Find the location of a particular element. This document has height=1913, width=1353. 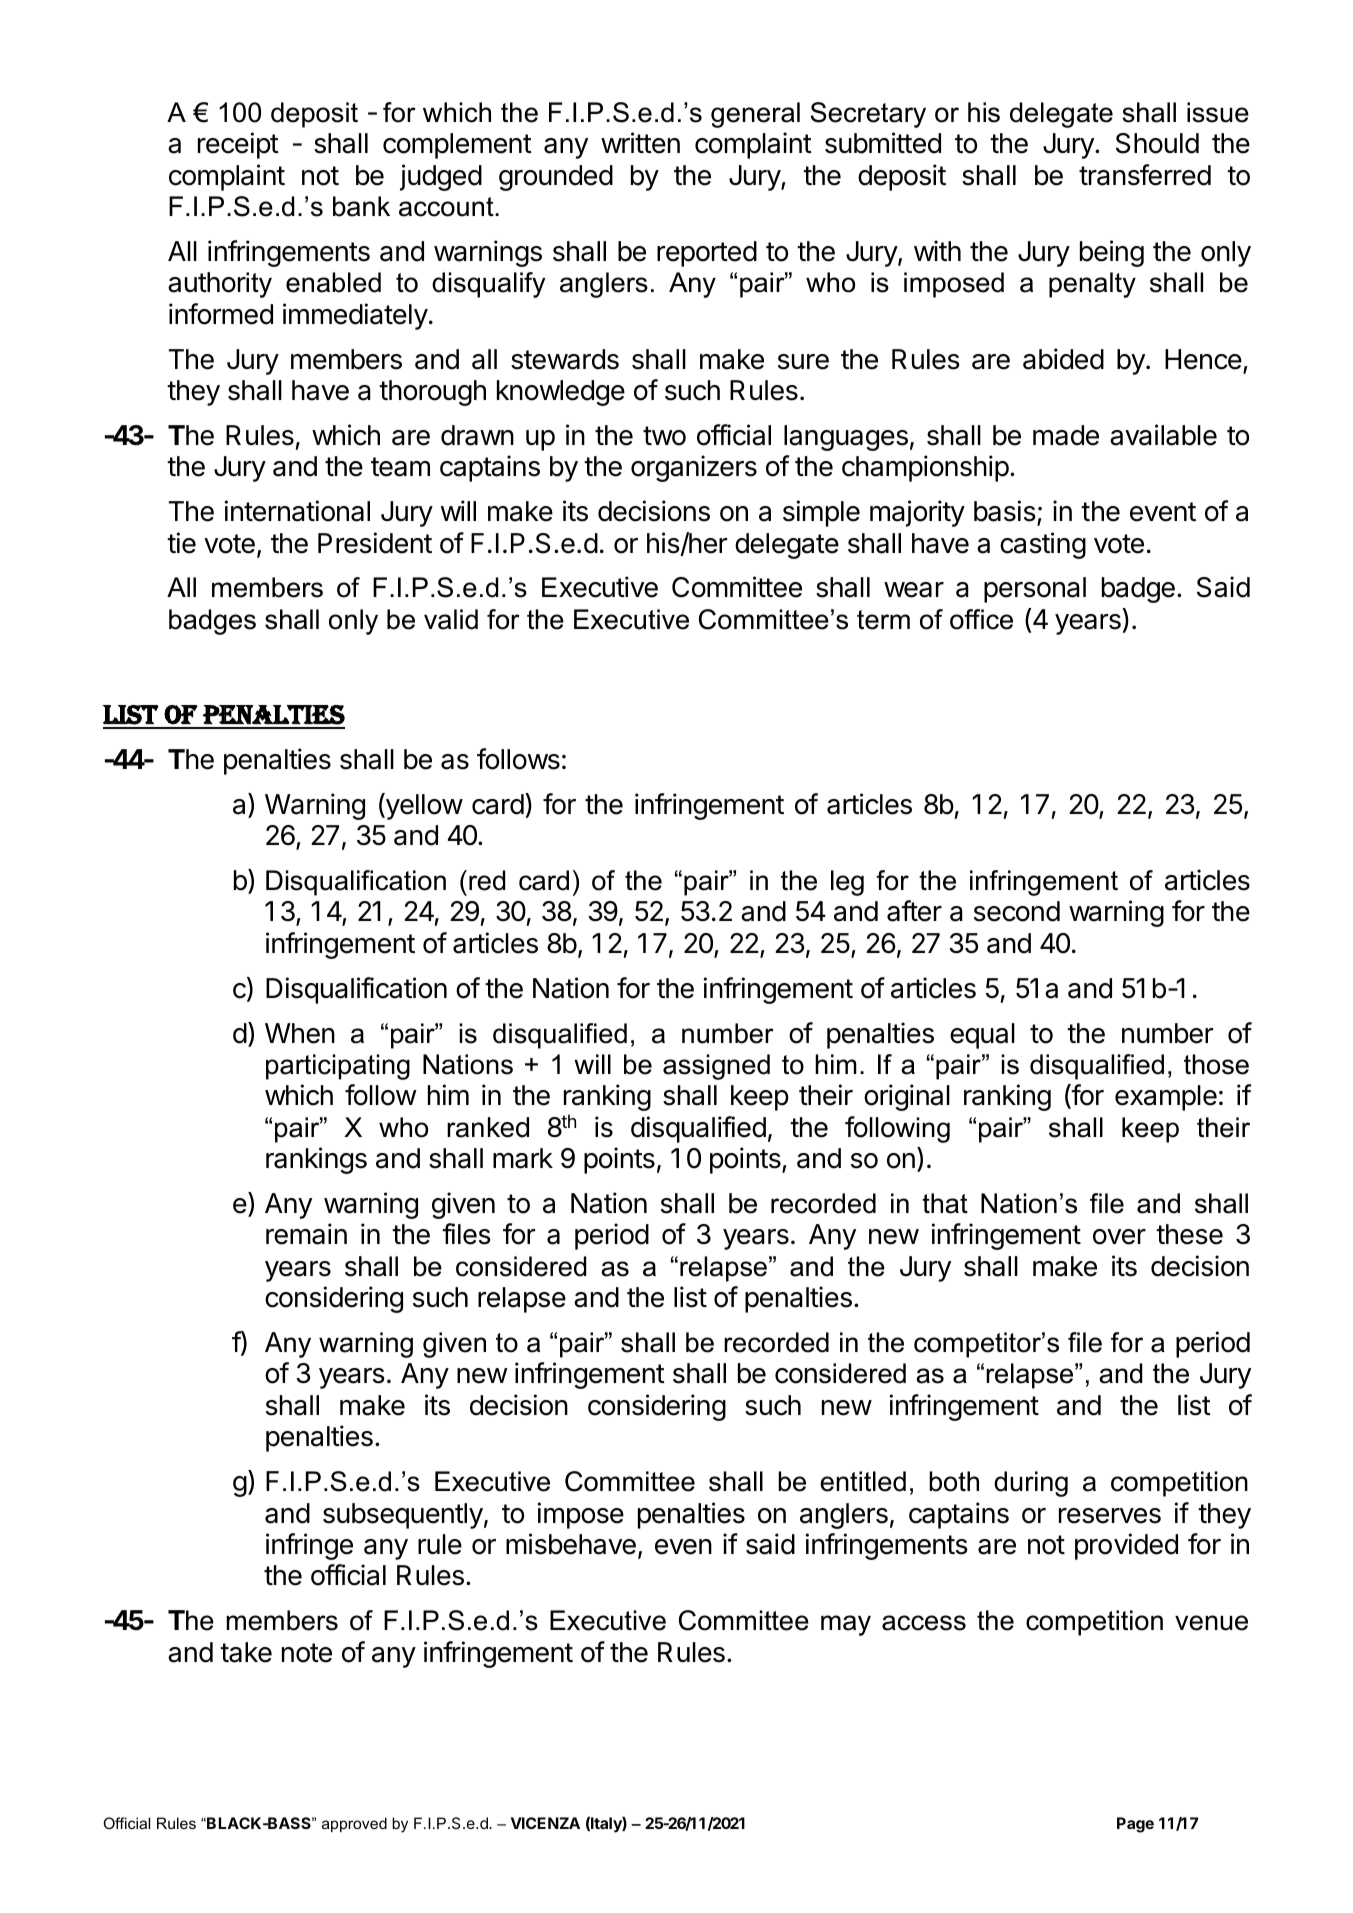

transferred is located at coordinates (1145, 175).
